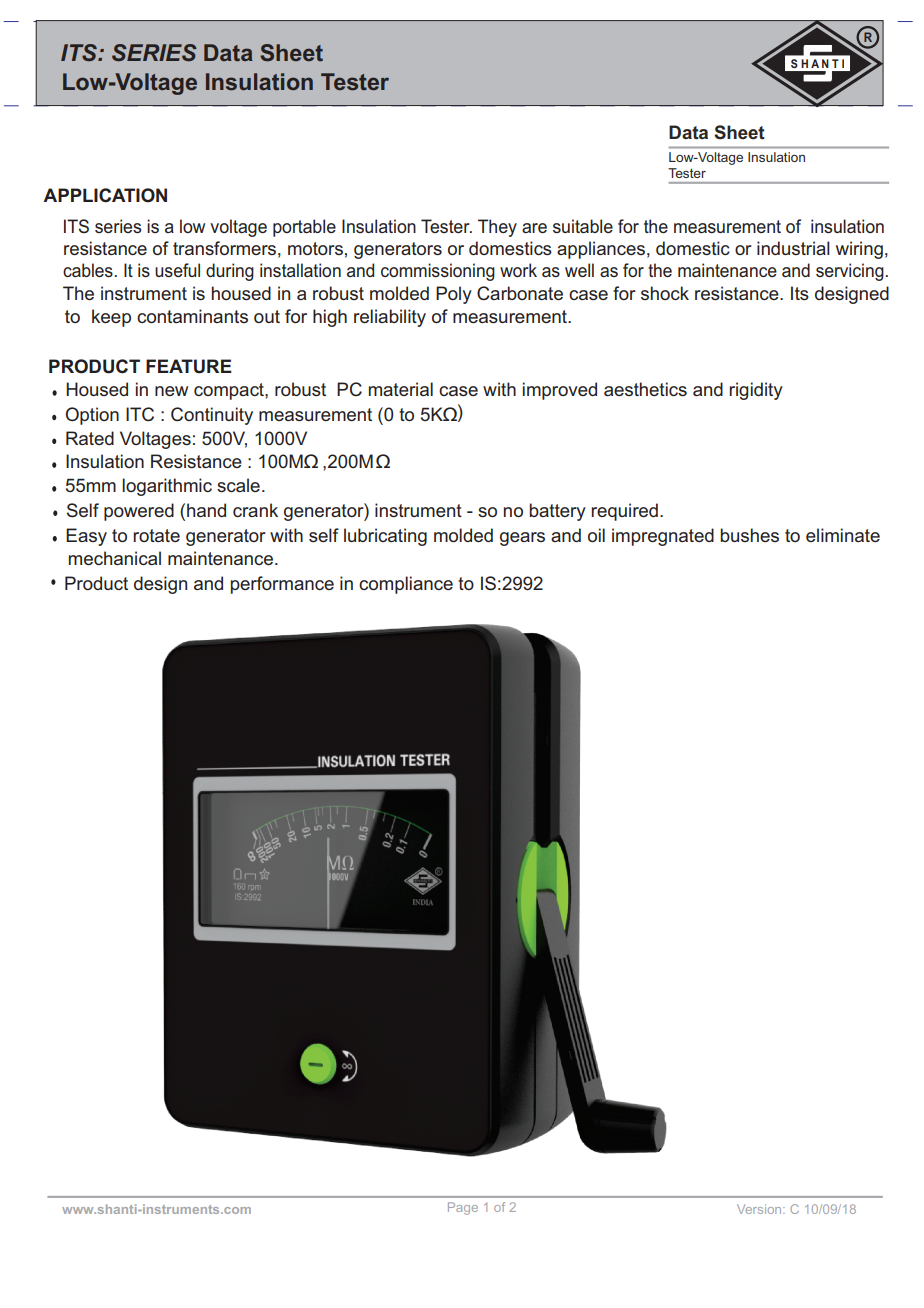 The image size is (924, 1308). I want to click on performance, so click(282, 585).
